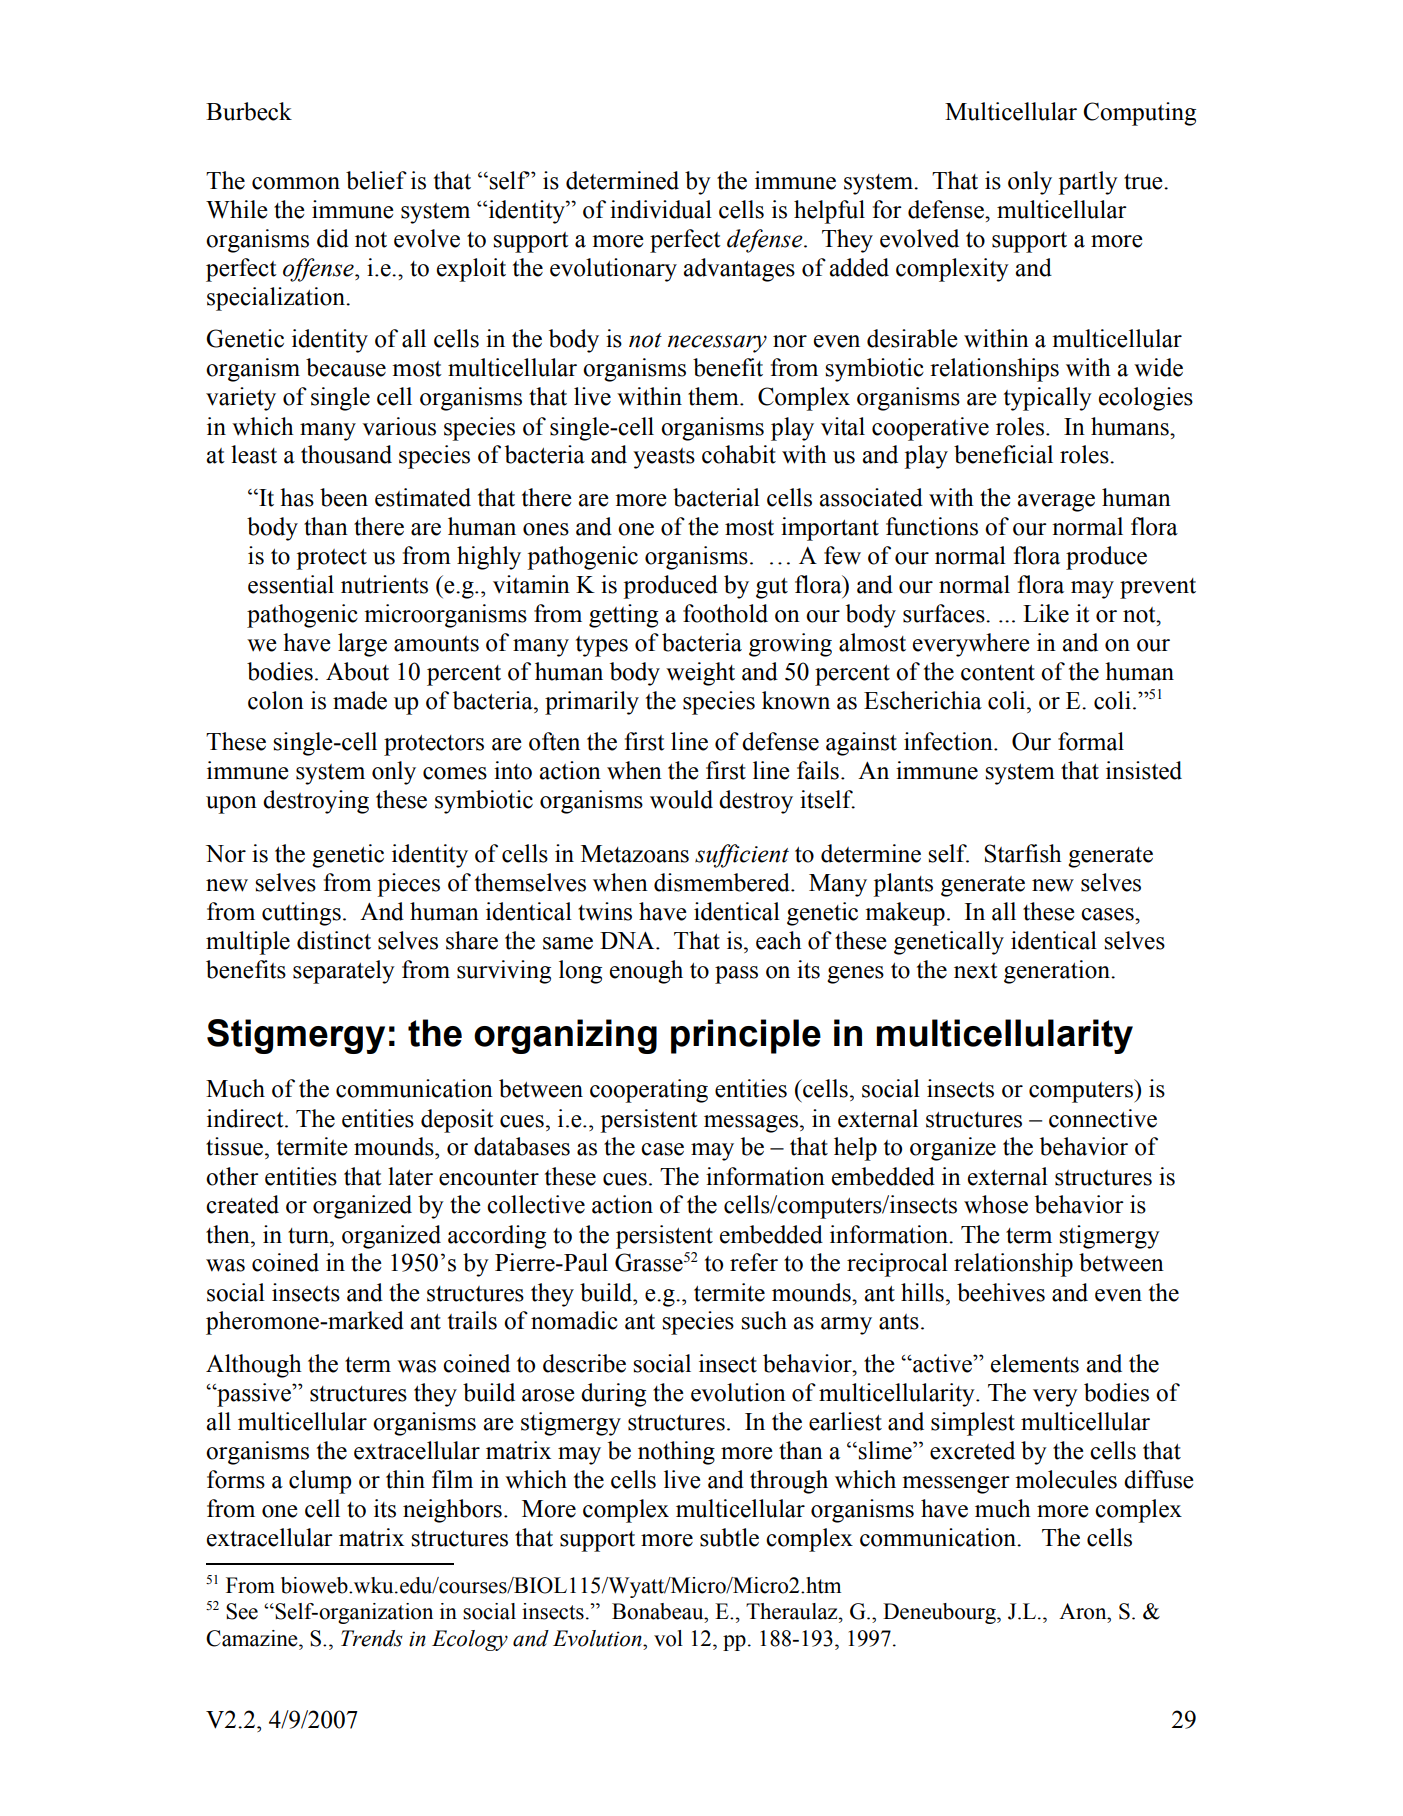  I want to click on Grasse, so click(649, 1262).
